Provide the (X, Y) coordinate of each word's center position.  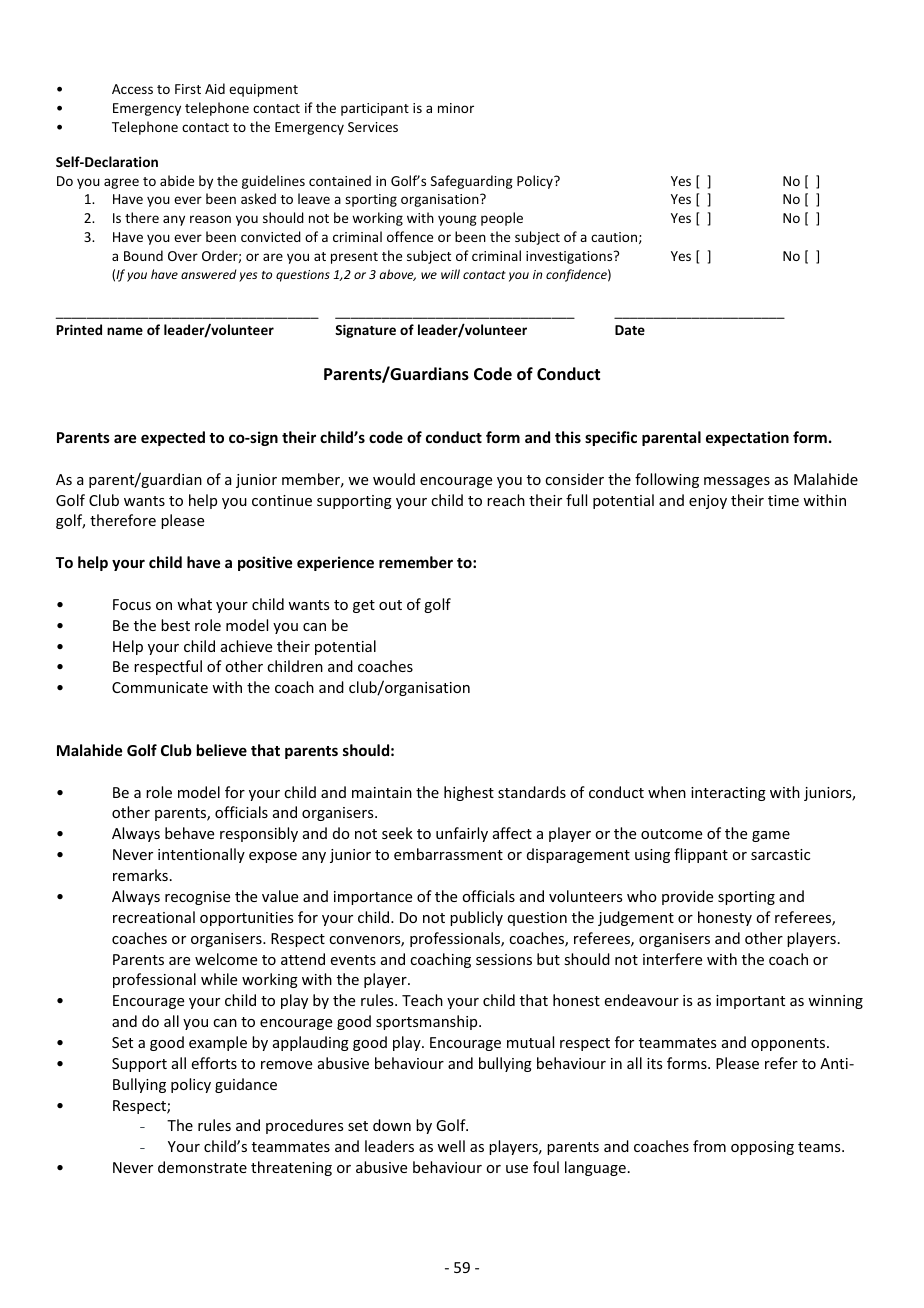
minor (456, 108)
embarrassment (448, 854)
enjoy (708, 502)
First (188, 89)
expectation (747, 438)
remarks (140, 875)
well (451, 1146)
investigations (570, 257)
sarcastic (780, 854)
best (175, 625)
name (125, 331)
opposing (762, 1148)
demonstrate (202, 1167)
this (568, 437)
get (364, 606)
